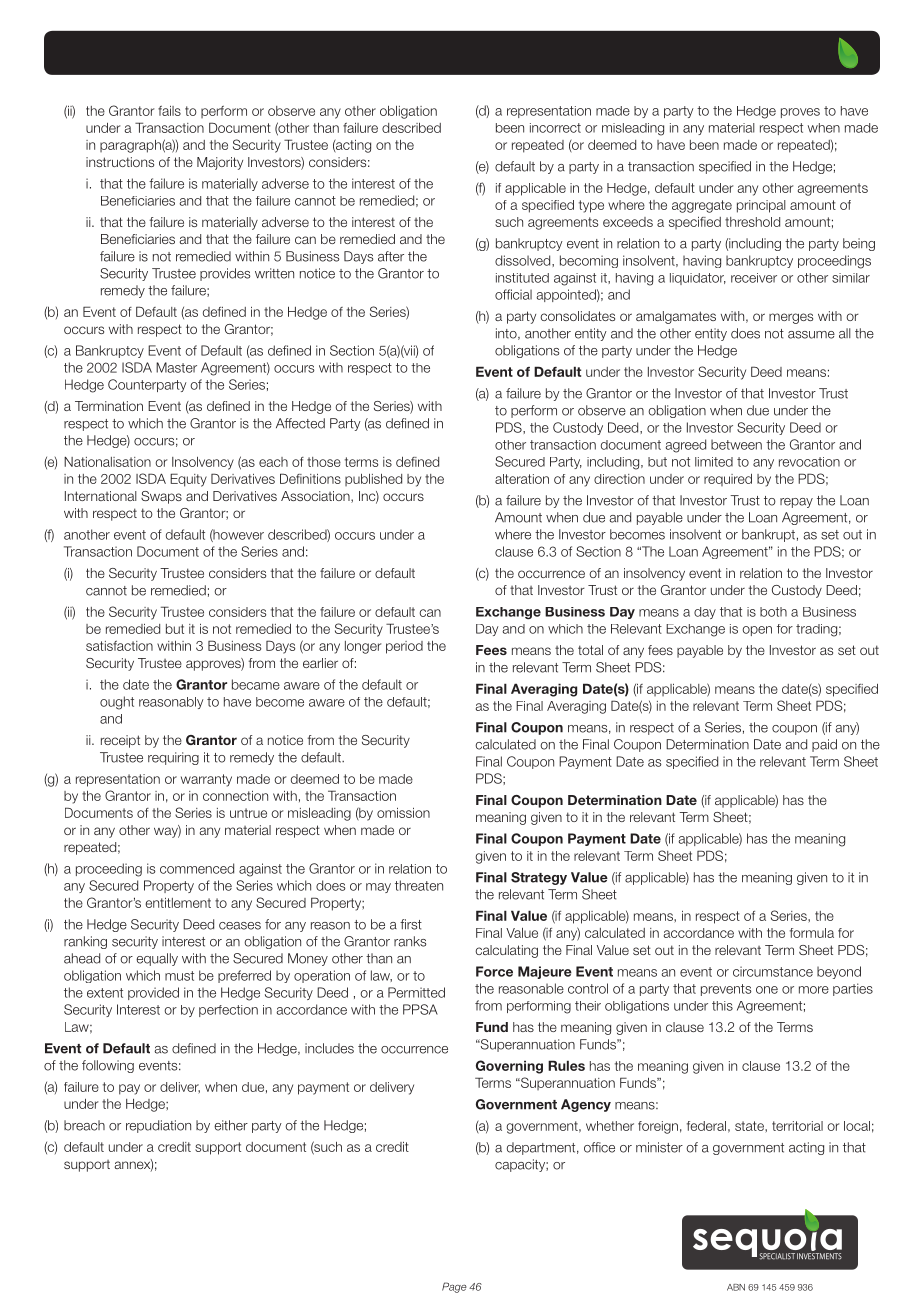  I want to click on formula, so click(812, 933).
